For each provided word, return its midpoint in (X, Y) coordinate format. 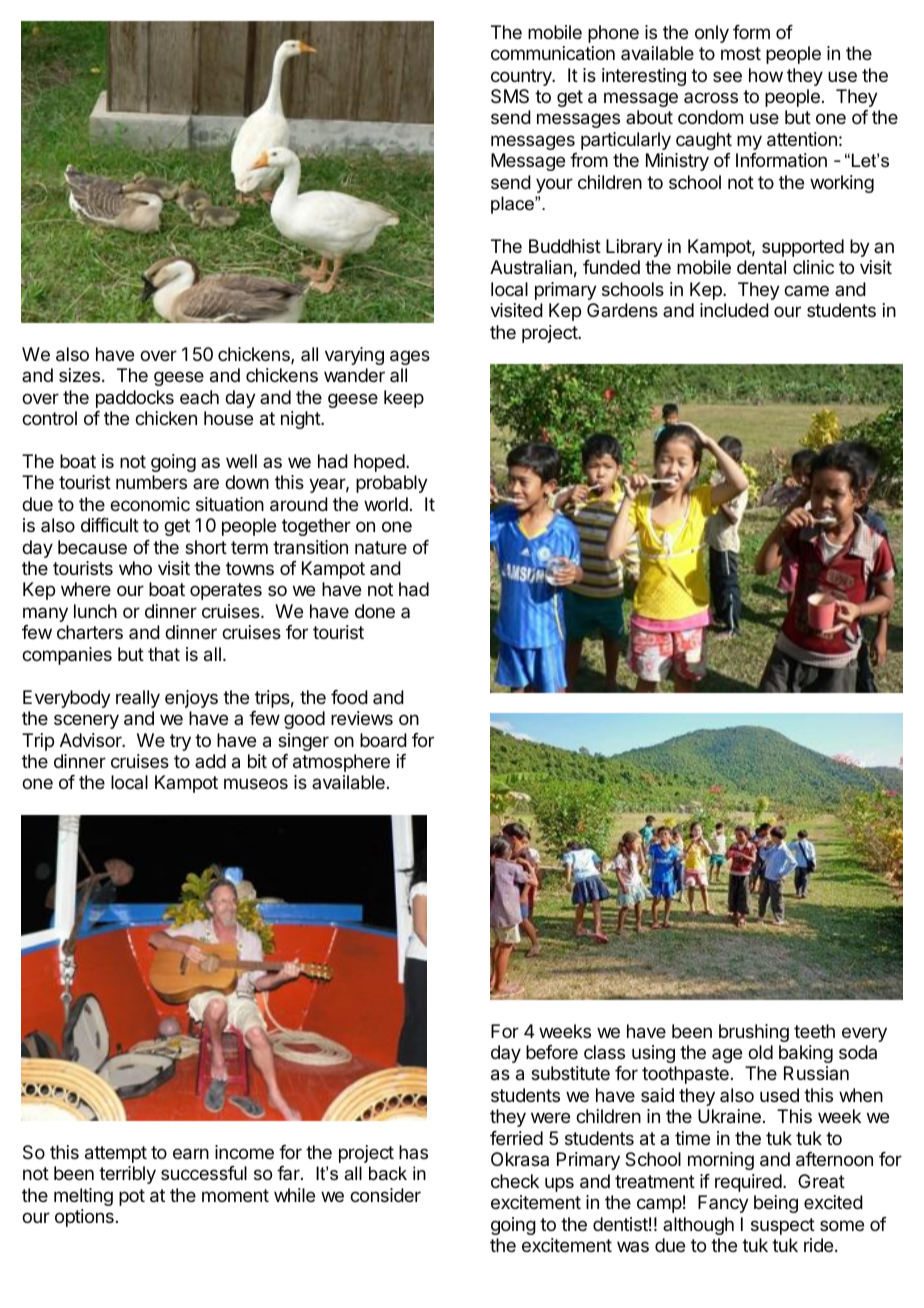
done (375, 611)
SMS (510, 96)
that (164, 654)
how (766, 75)
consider (385, 1195)
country (522, 77)
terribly (127, 1175)
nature (381, 547)
